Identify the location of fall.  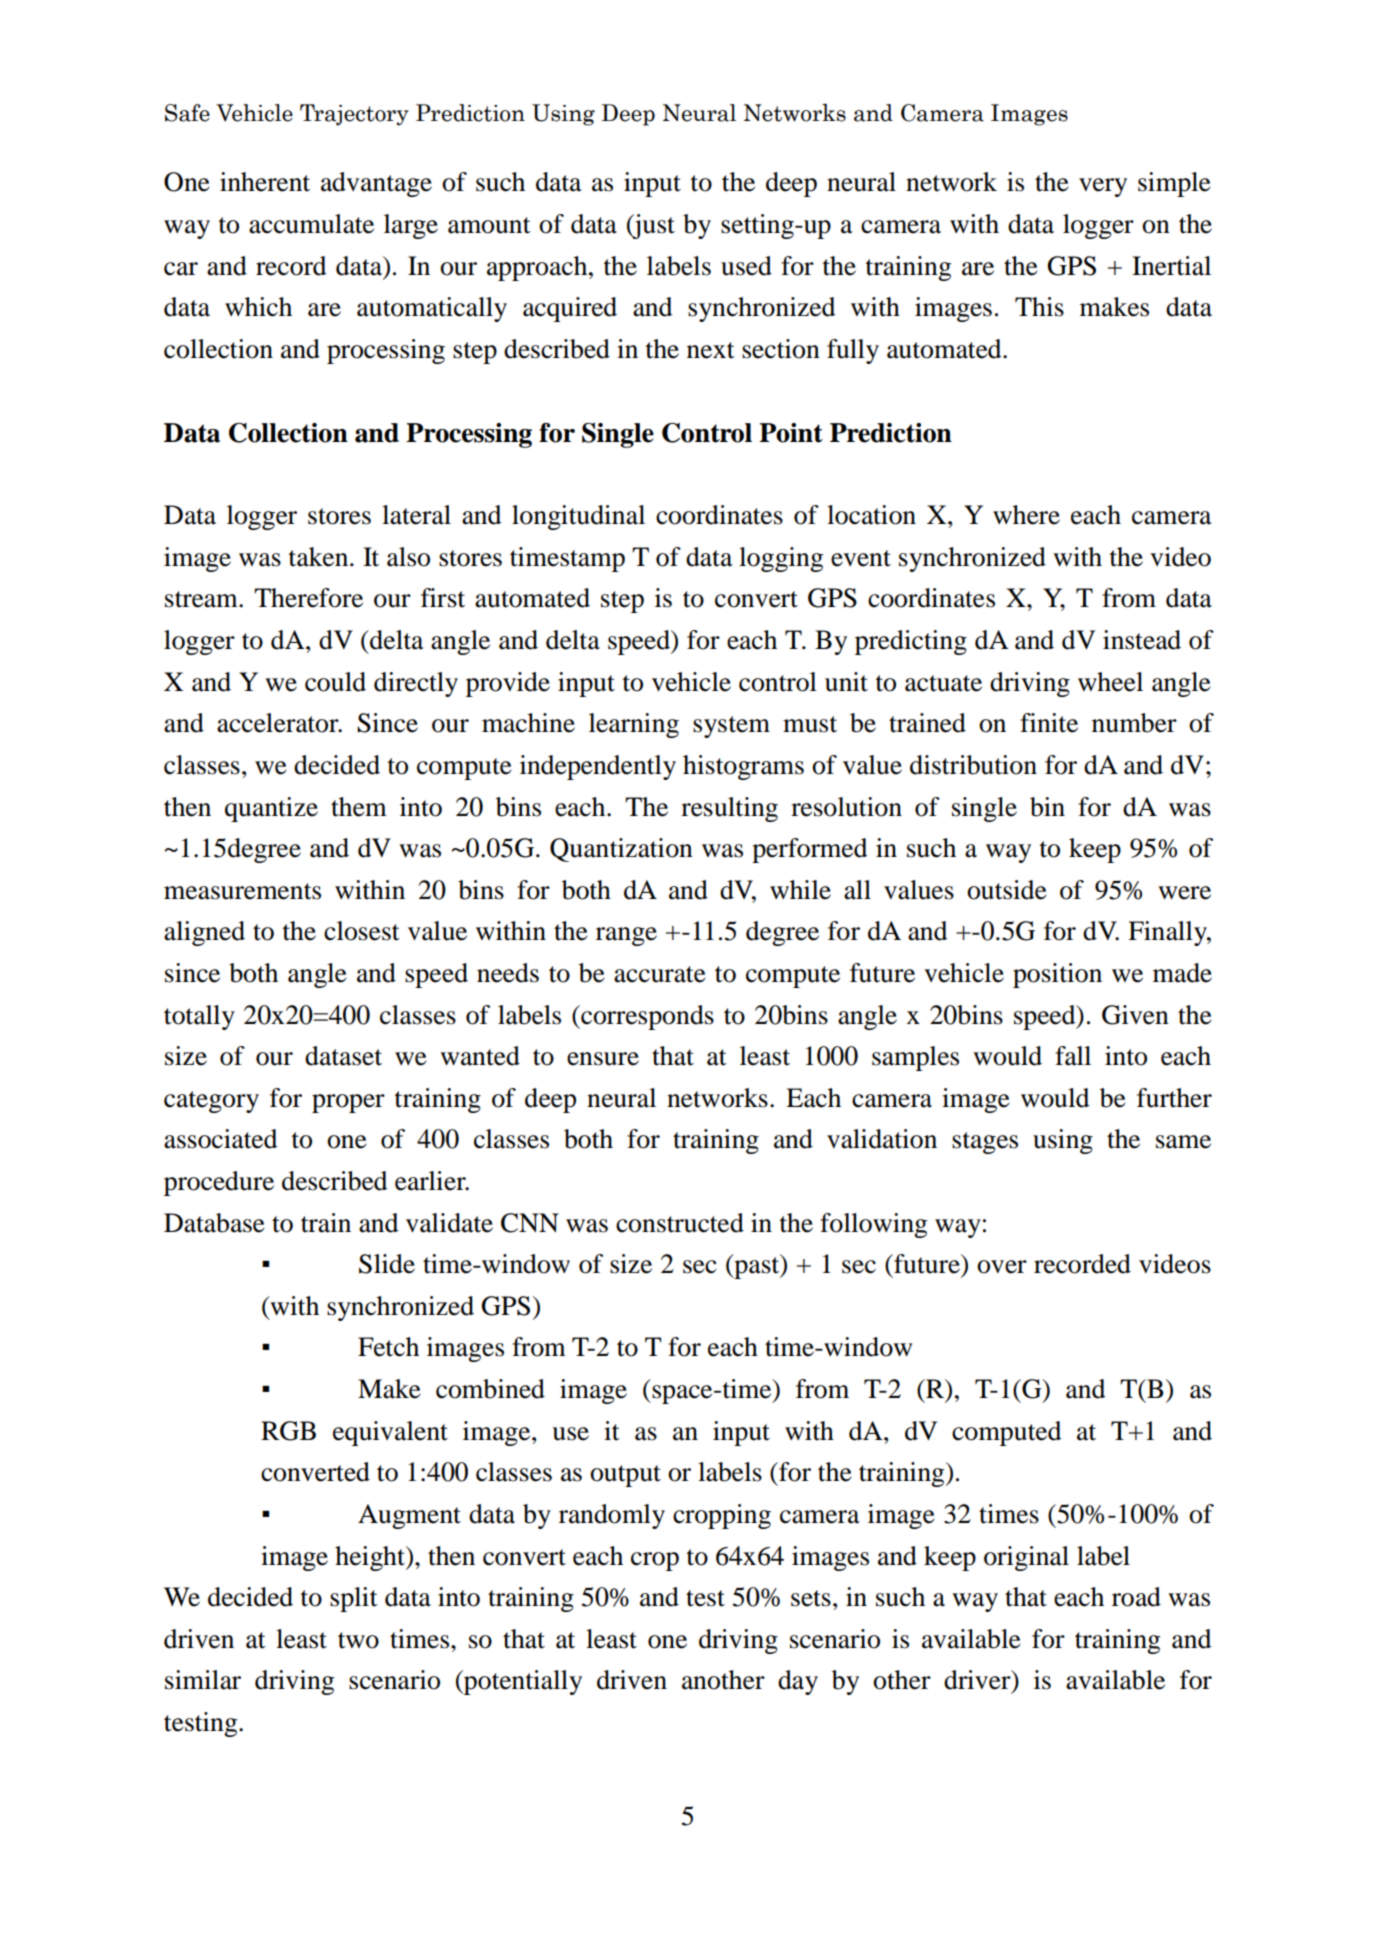
(1073, 1056).
